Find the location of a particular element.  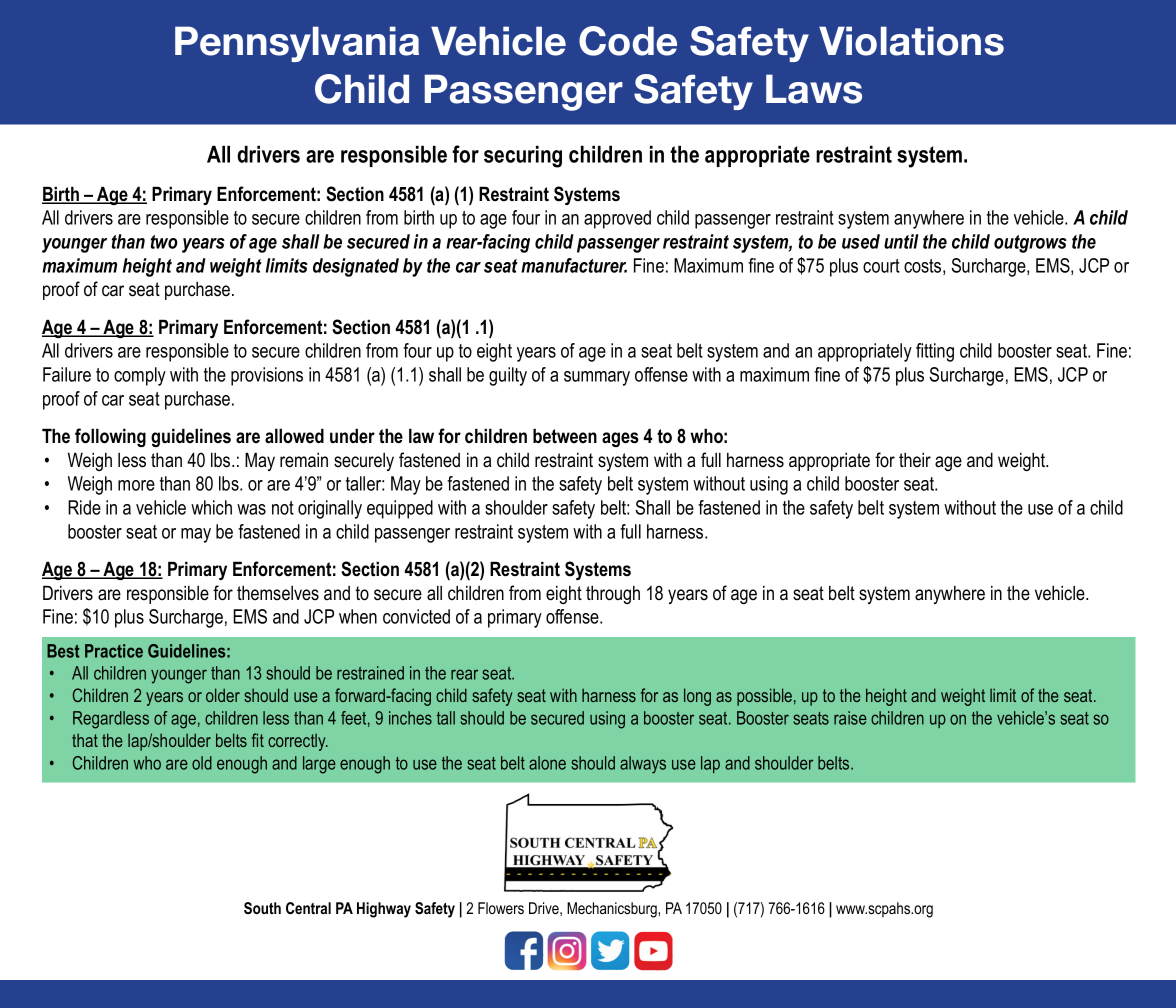

Code is located at coordinates (628, 41).
